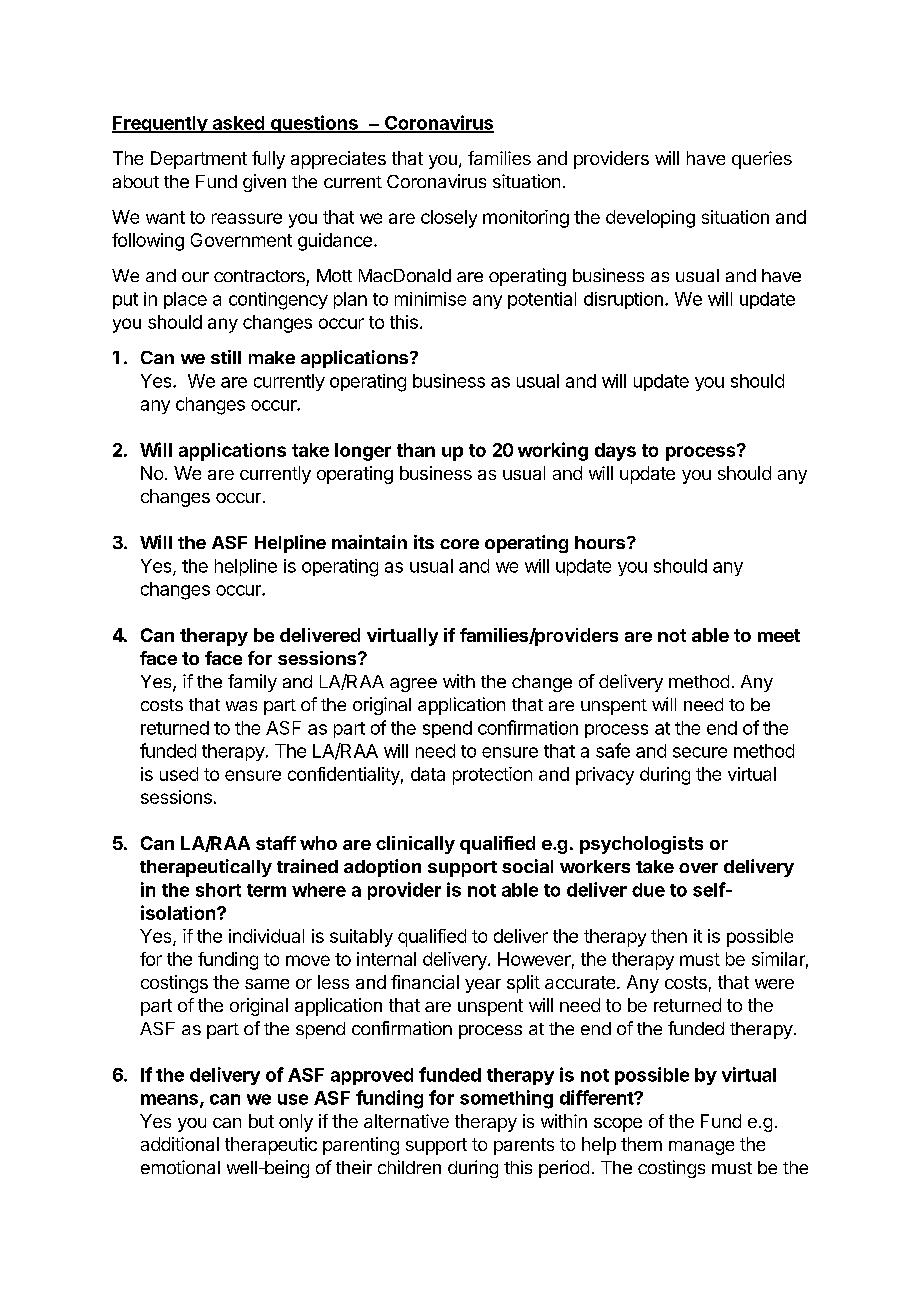  I want to click on closely, so click(449, 219).
